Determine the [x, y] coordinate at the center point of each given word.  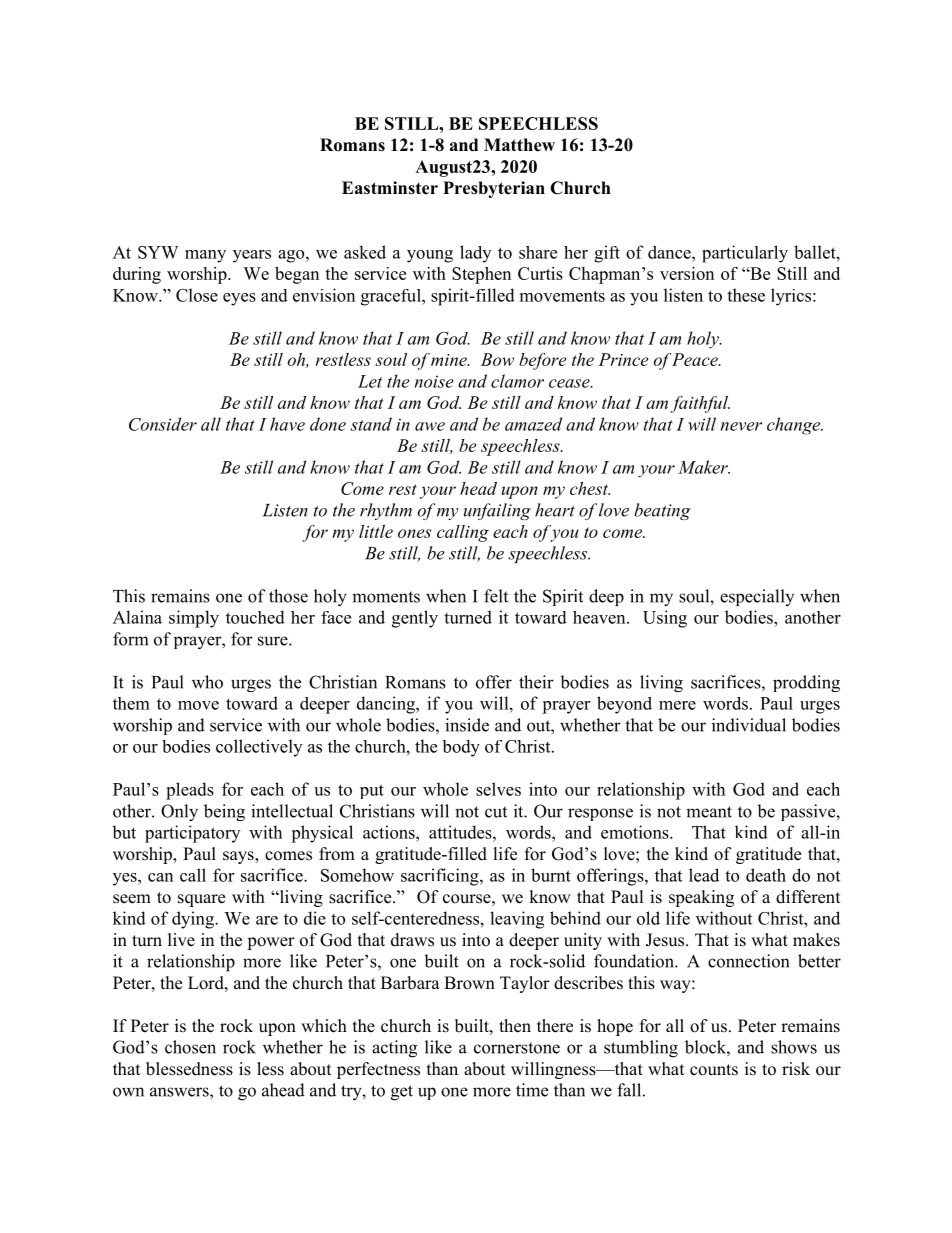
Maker [704, 467]
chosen [190, 1047]
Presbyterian [494, 189]
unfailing [497, 511]
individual [749, 725]
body [461, 748]
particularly [745, 254]
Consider [163, 424]
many [205, 256]
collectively [259, 748]
